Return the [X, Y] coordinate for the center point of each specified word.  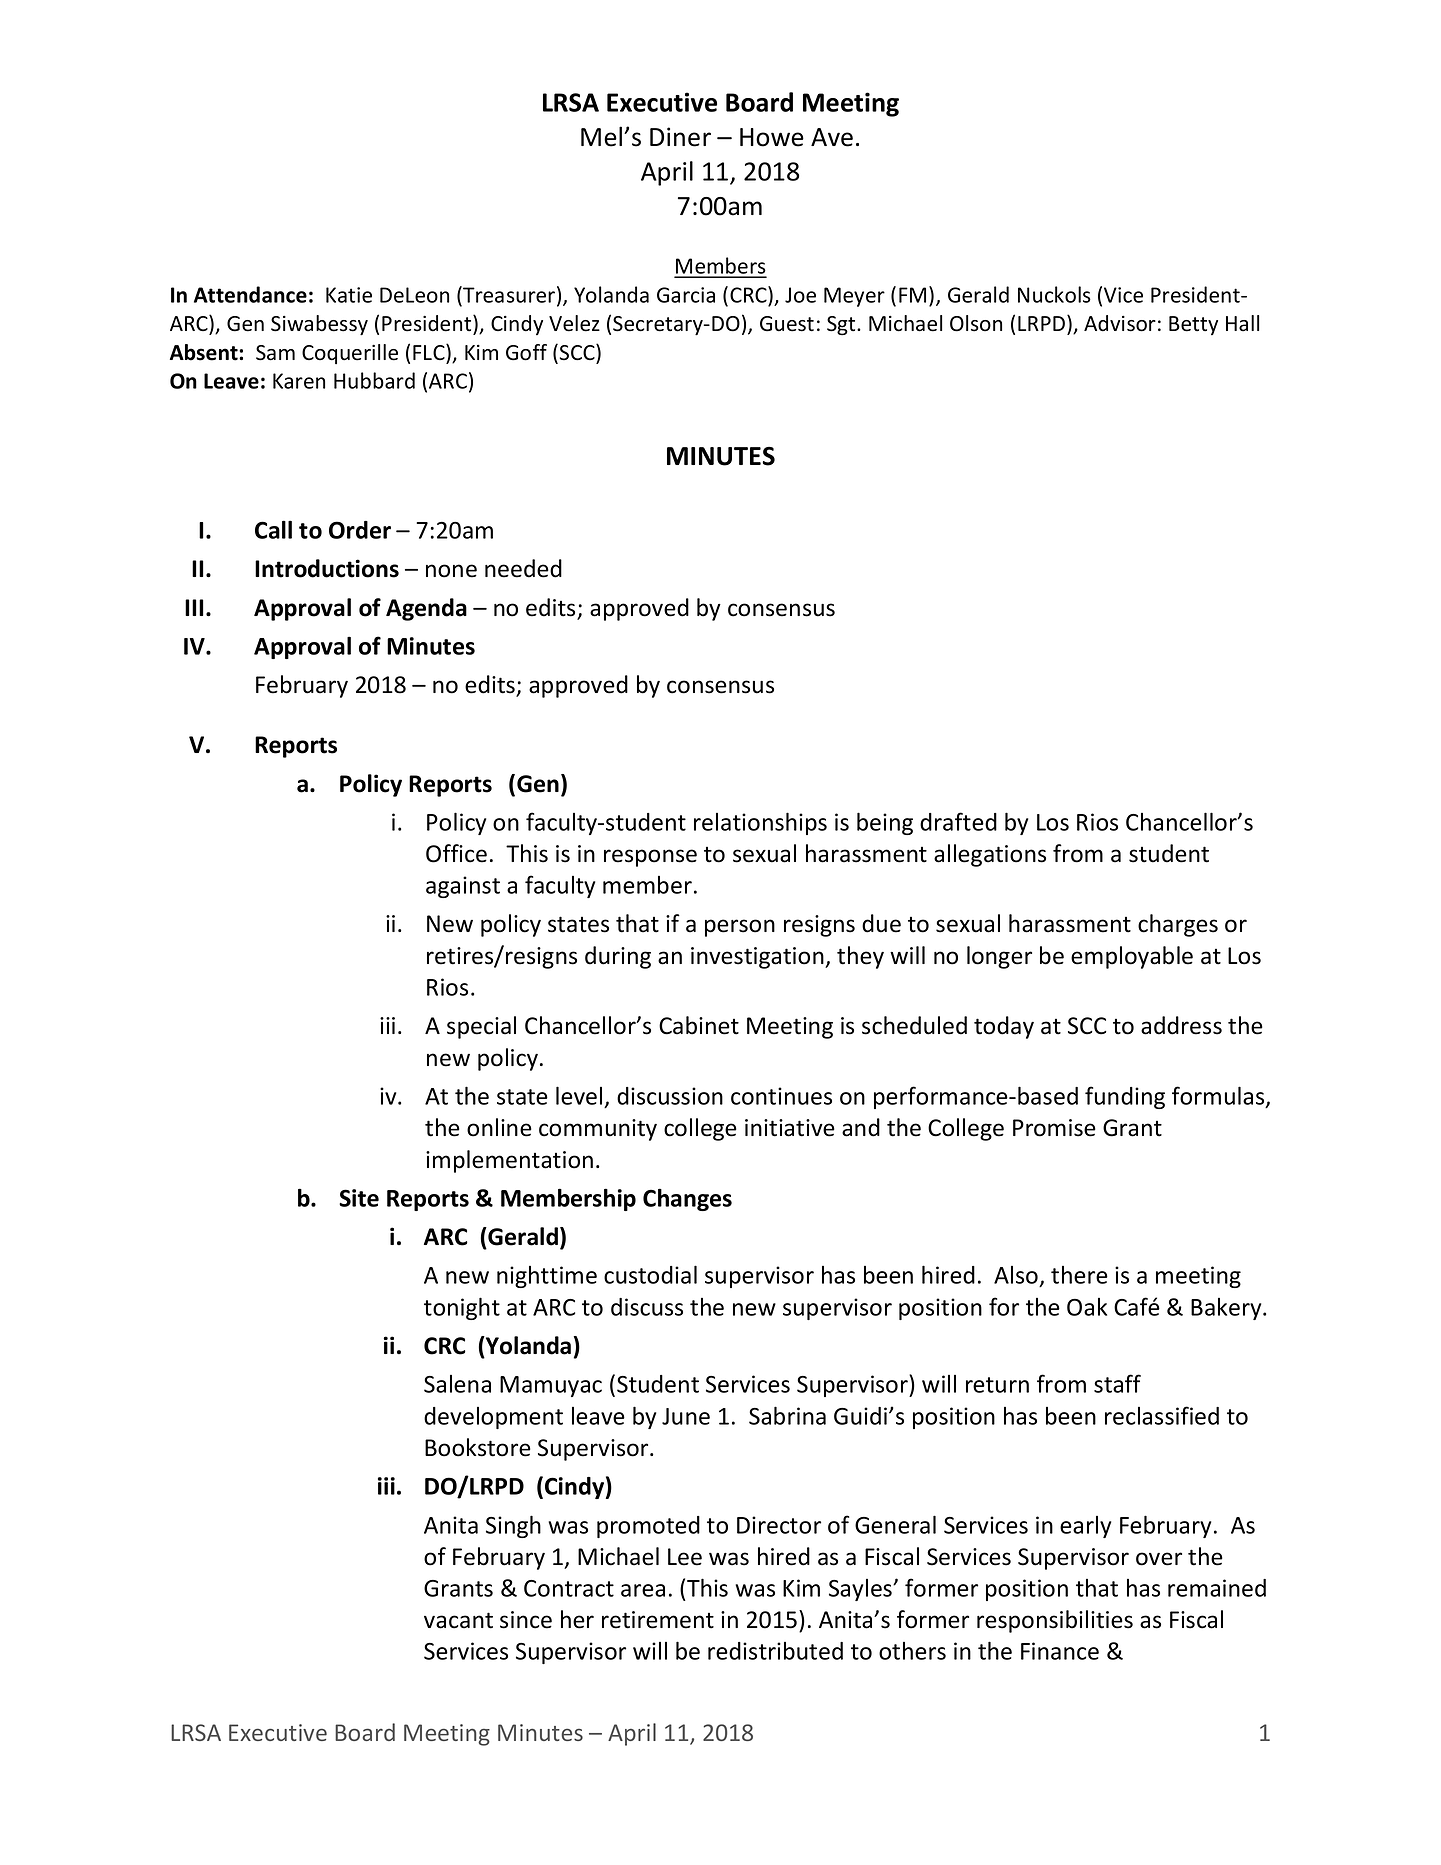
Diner [680, 137]
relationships [760, 823]
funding [1125, 1097]
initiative [790, 1128]
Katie [349, 295]
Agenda [426, 609]
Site [359, 1198]
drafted [958, 821]
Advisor [1120, 323]
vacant [458, 1620]
